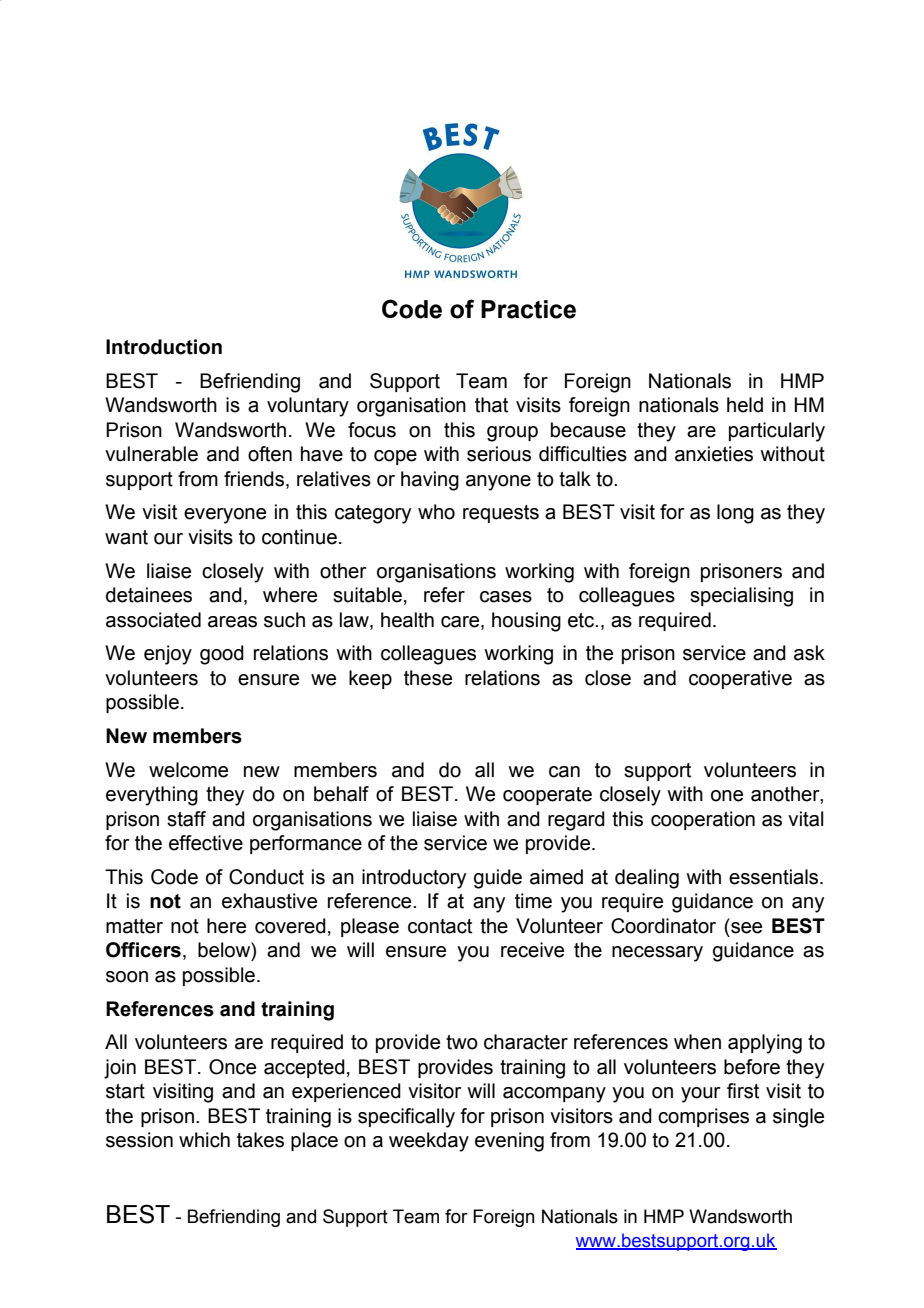 The image size is (924, 1308). What do you see at coordinates (528, 309) in the screenshot?
I see `Practice` at bounding box center [528, 309].
